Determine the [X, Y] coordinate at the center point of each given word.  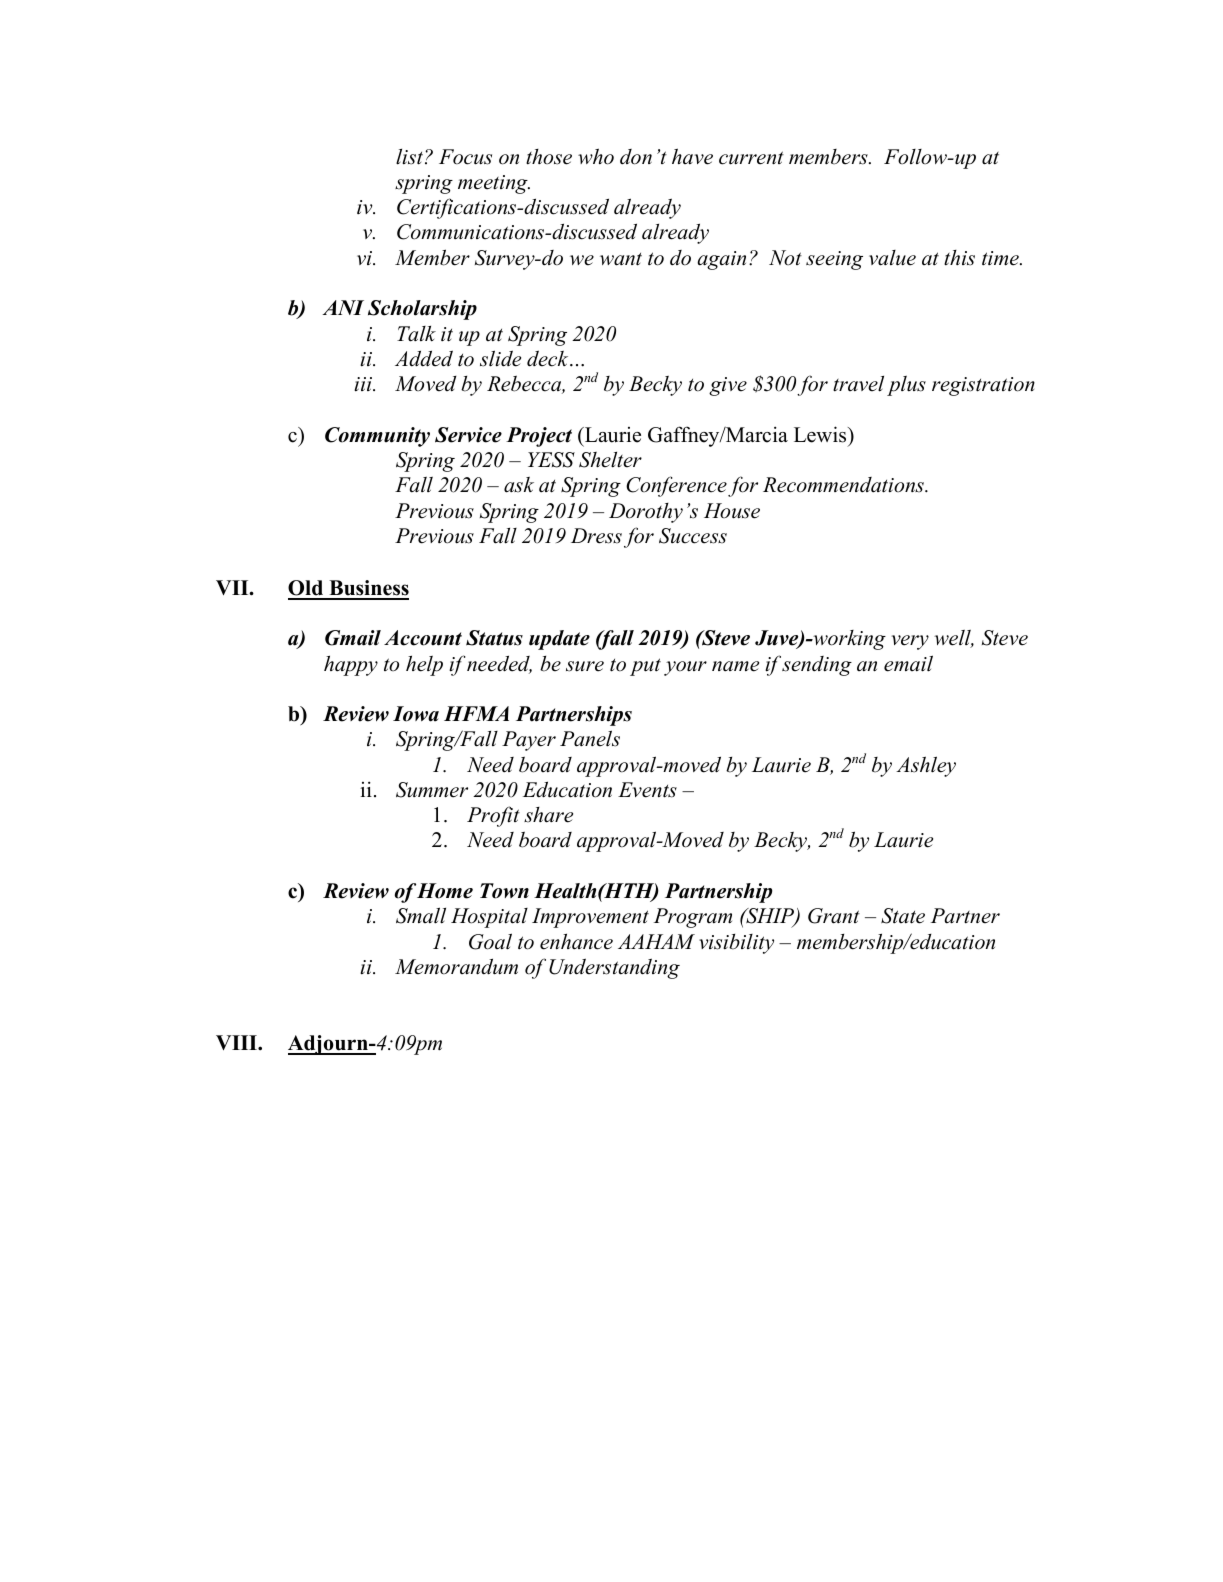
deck [549, 358]
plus [906, 386]
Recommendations [844, 485]
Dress [596, 536]
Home [445, 891]
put [645, 667]
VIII [237, 1042]
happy [351, 666]
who [596, 156]
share [548, 815]
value [892, 258]
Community [377, 437]
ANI [343, 307]
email [908, 663]
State [903, 916]
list [411, 157]
